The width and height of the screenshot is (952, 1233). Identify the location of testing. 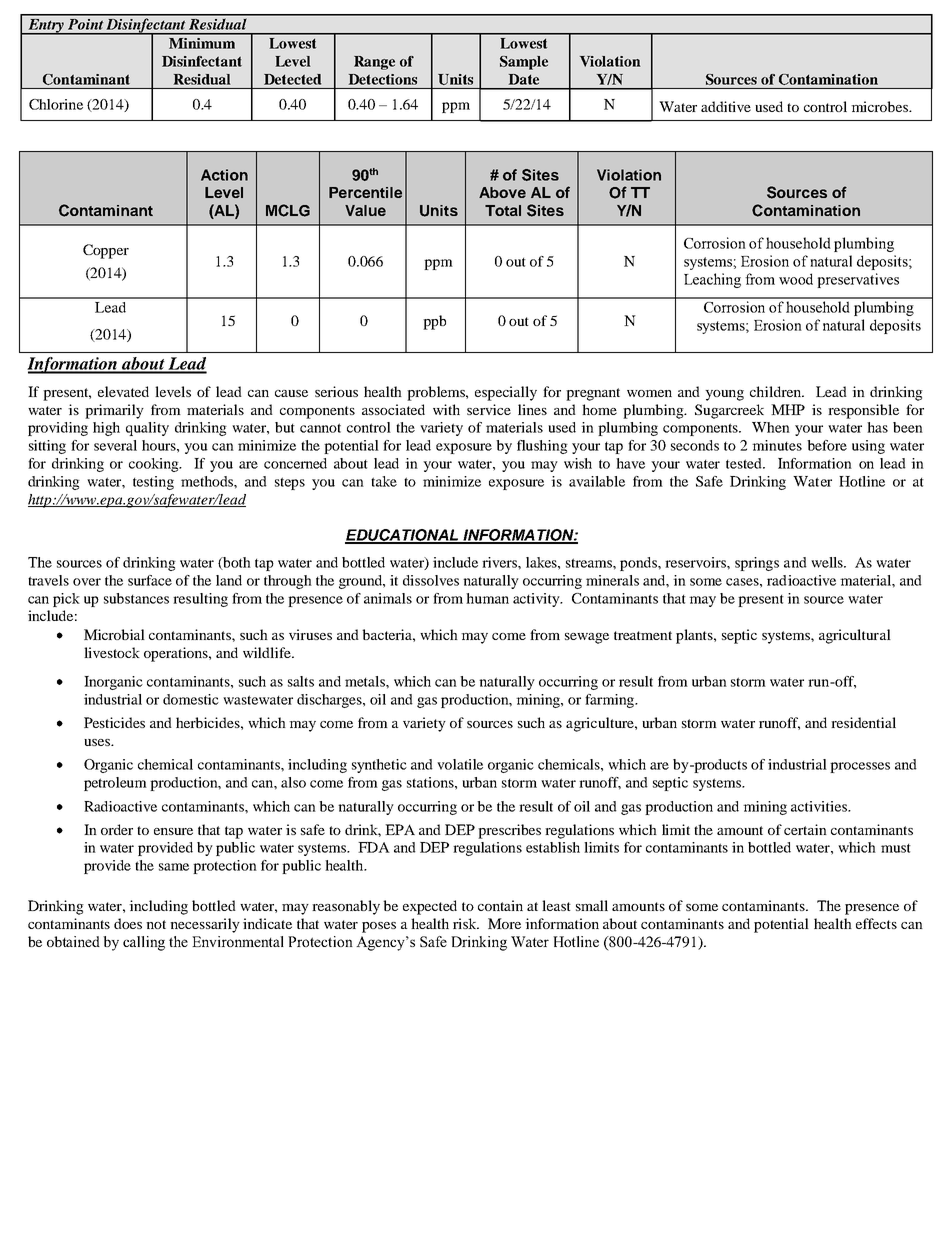
(153, 483).
